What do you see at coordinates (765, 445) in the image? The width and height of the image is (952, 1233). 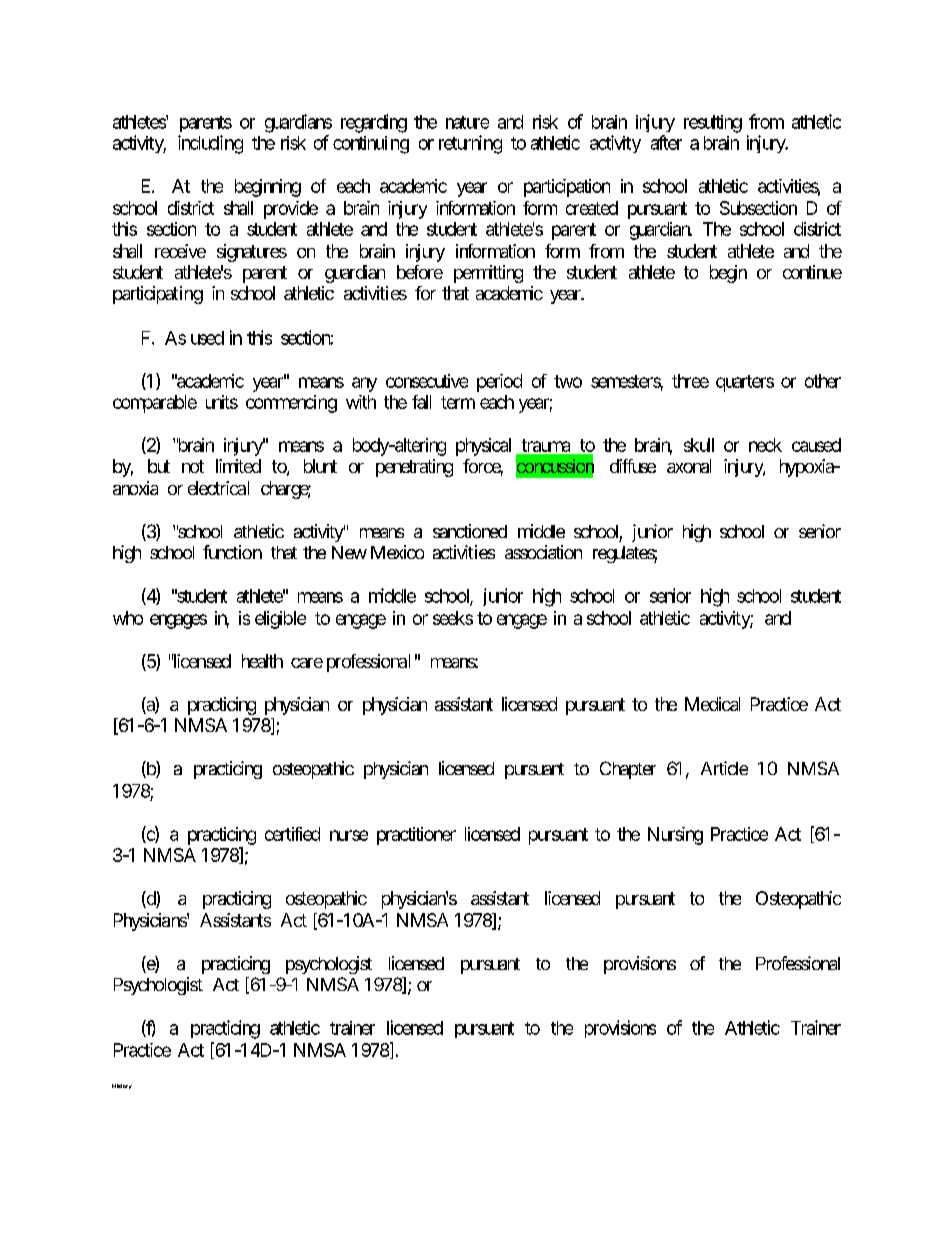 I see `neck` at bounding box center [765, 445].
